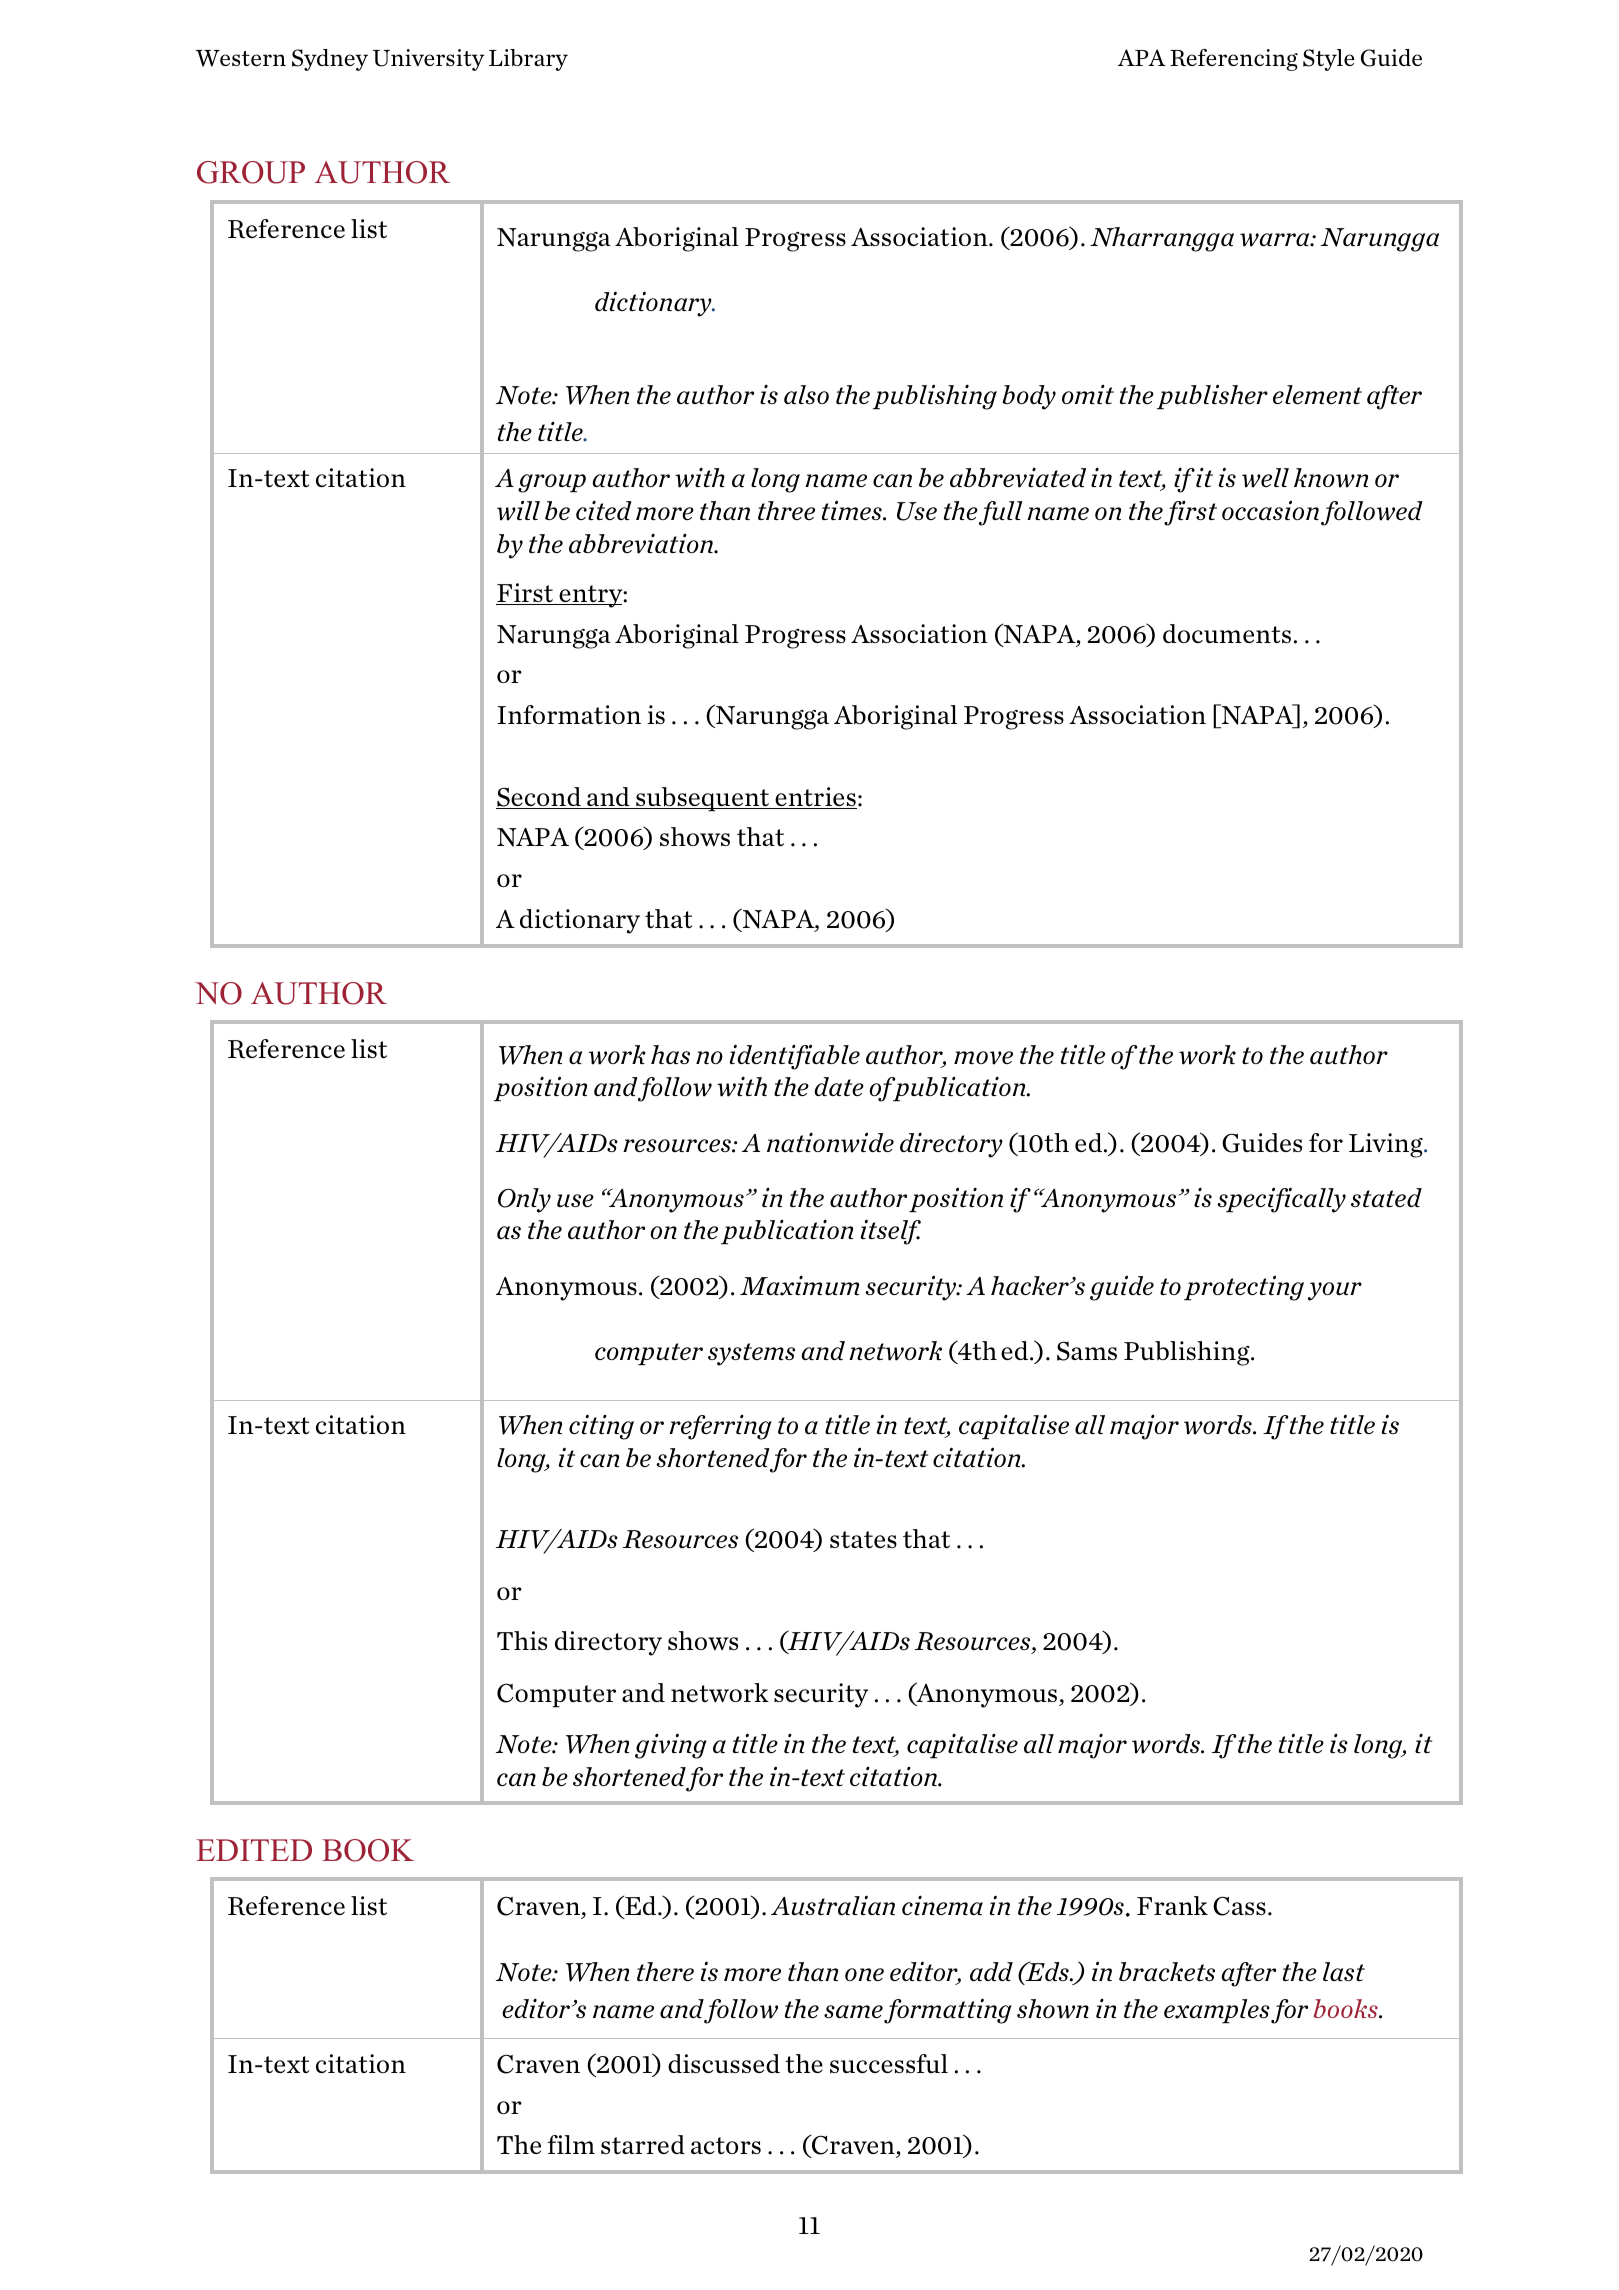 The height and width of the screenshot is (2290, 1619). What do you see at coordinates (518, 510) in the screenshot?
I see `will` at bounding box center [518, 510].
